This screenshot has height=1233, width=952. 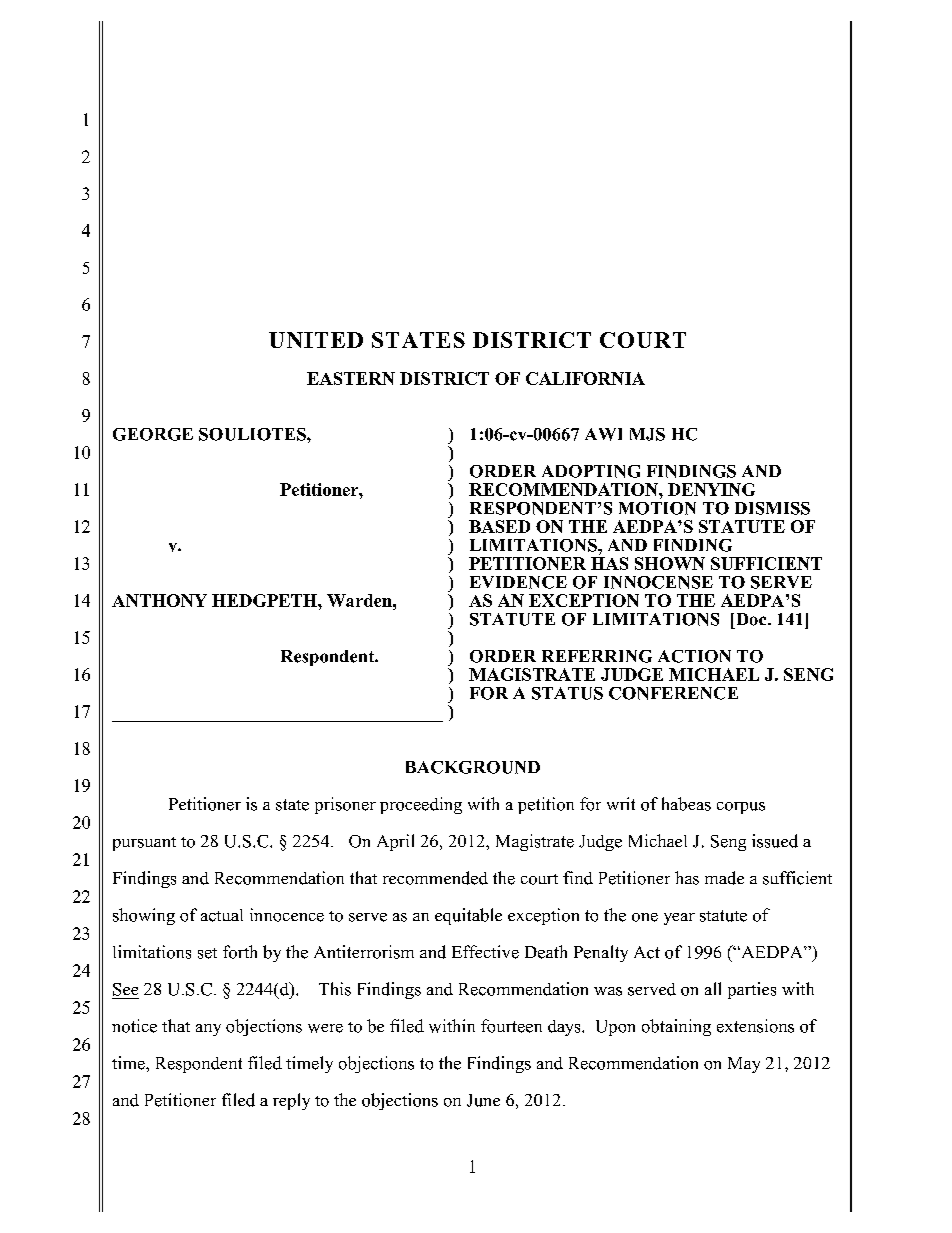 What do you see at coordinates (351, 378) in the screenshot?
I see `EASTERN` at bounding box center [351, 378].
